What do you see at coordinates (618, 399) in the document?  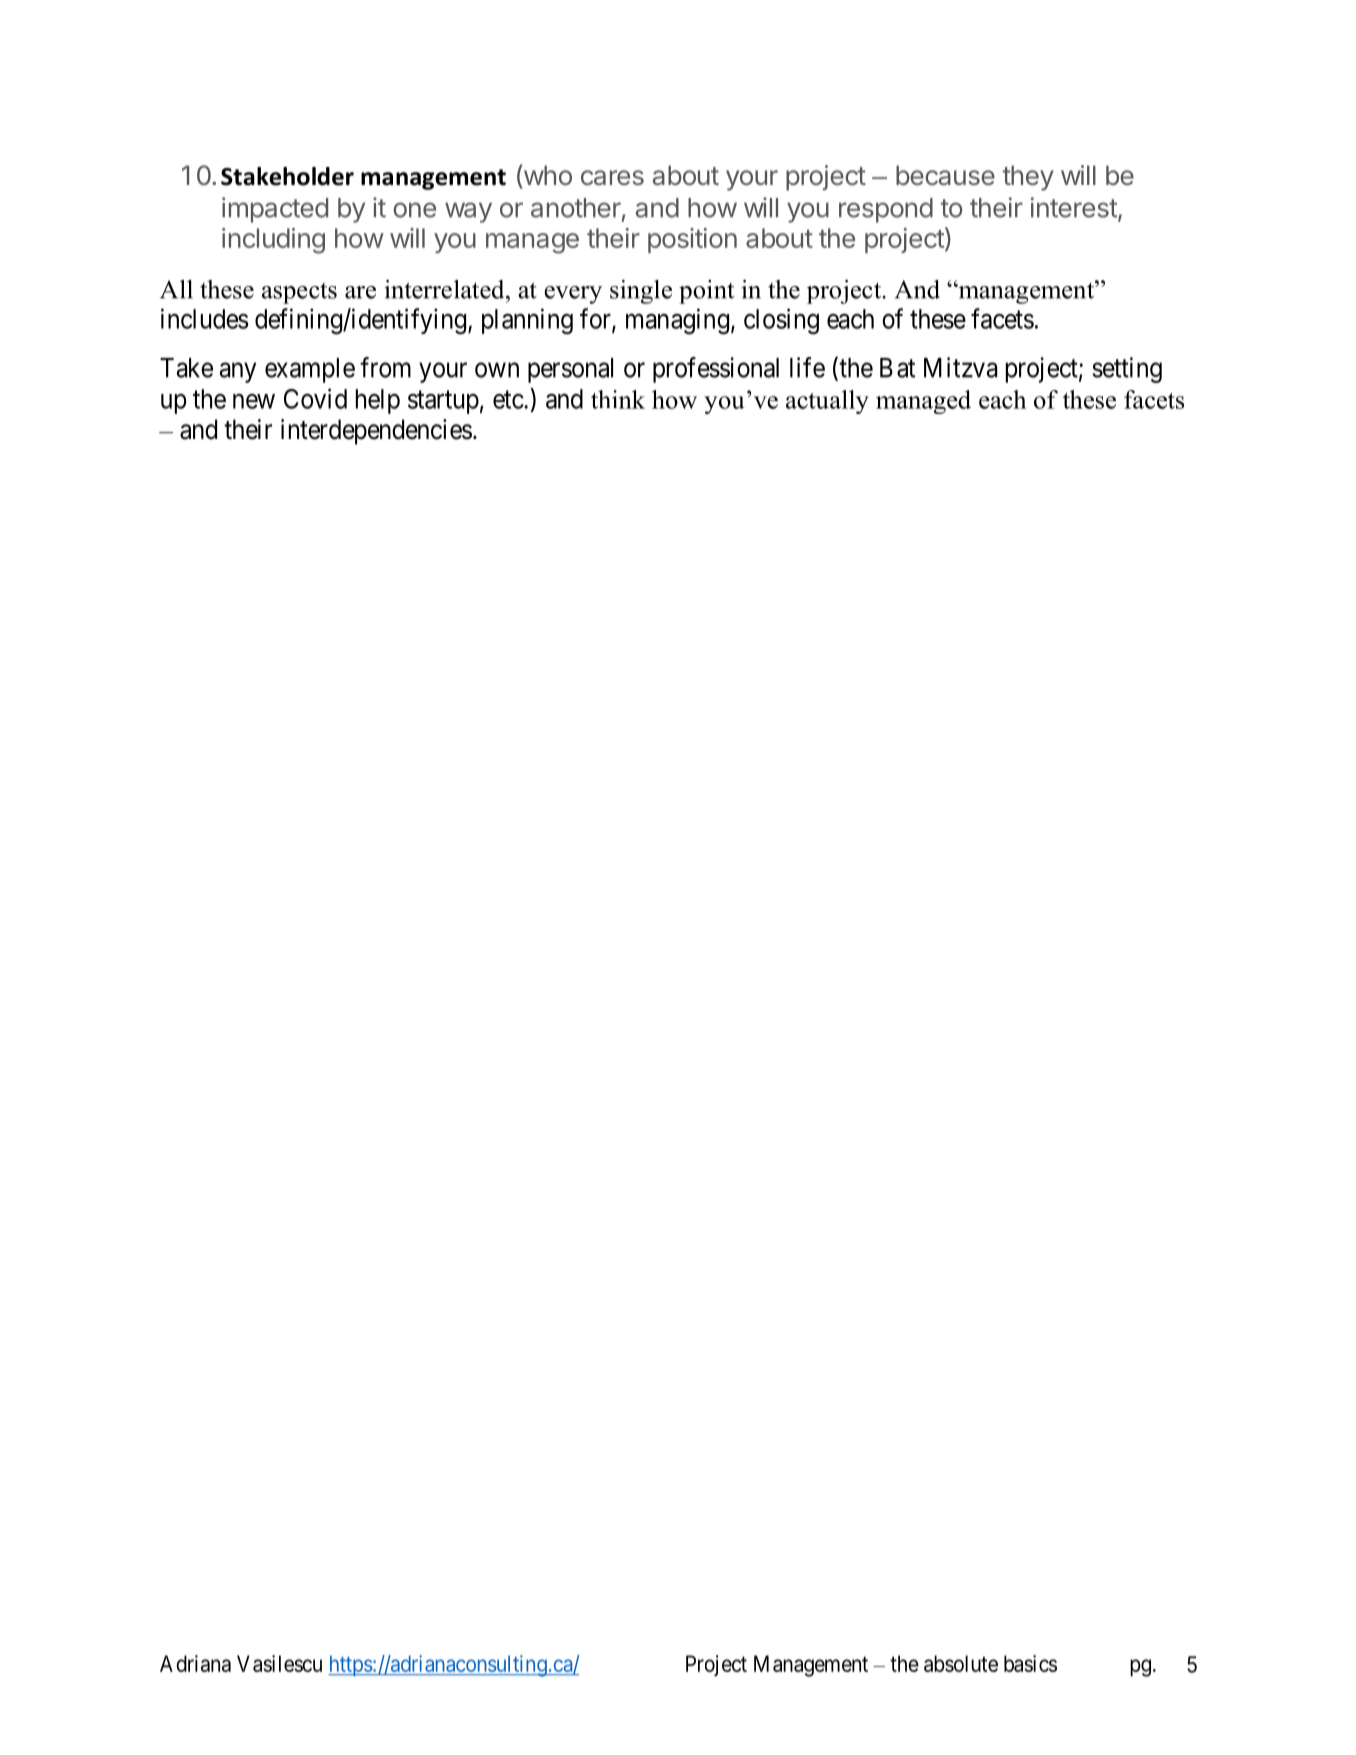 I see `think` at bounding box center [618, 399].
